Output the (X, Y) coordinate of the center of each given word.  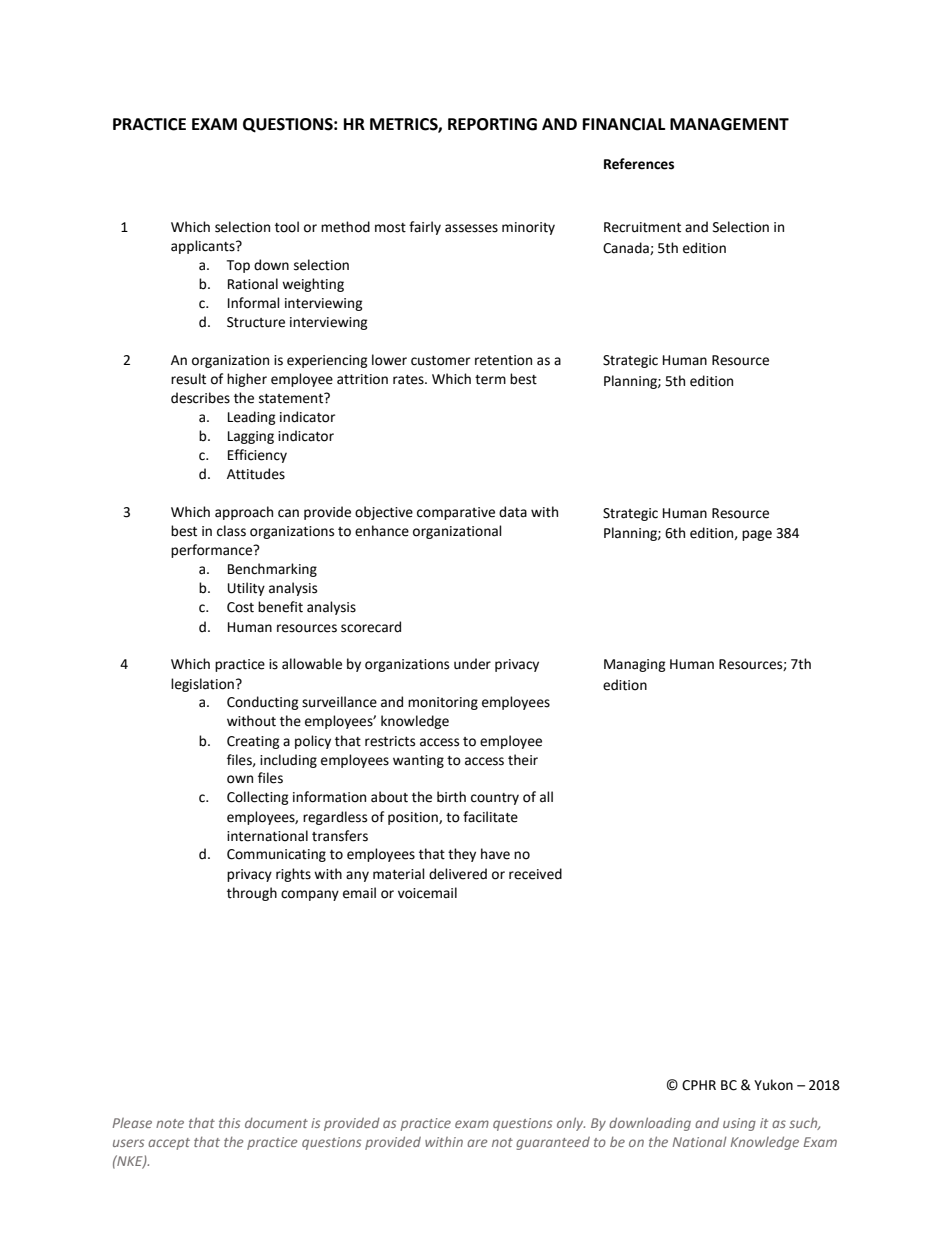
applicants (204, 247)
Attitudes (256, 474)
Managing (635, 665)
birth (451, 797)
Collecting (258, 798)
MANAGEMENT (729, 124)
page (757, 535)
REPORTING (492, 124)
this (229, 1123)
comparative (456, 513)
